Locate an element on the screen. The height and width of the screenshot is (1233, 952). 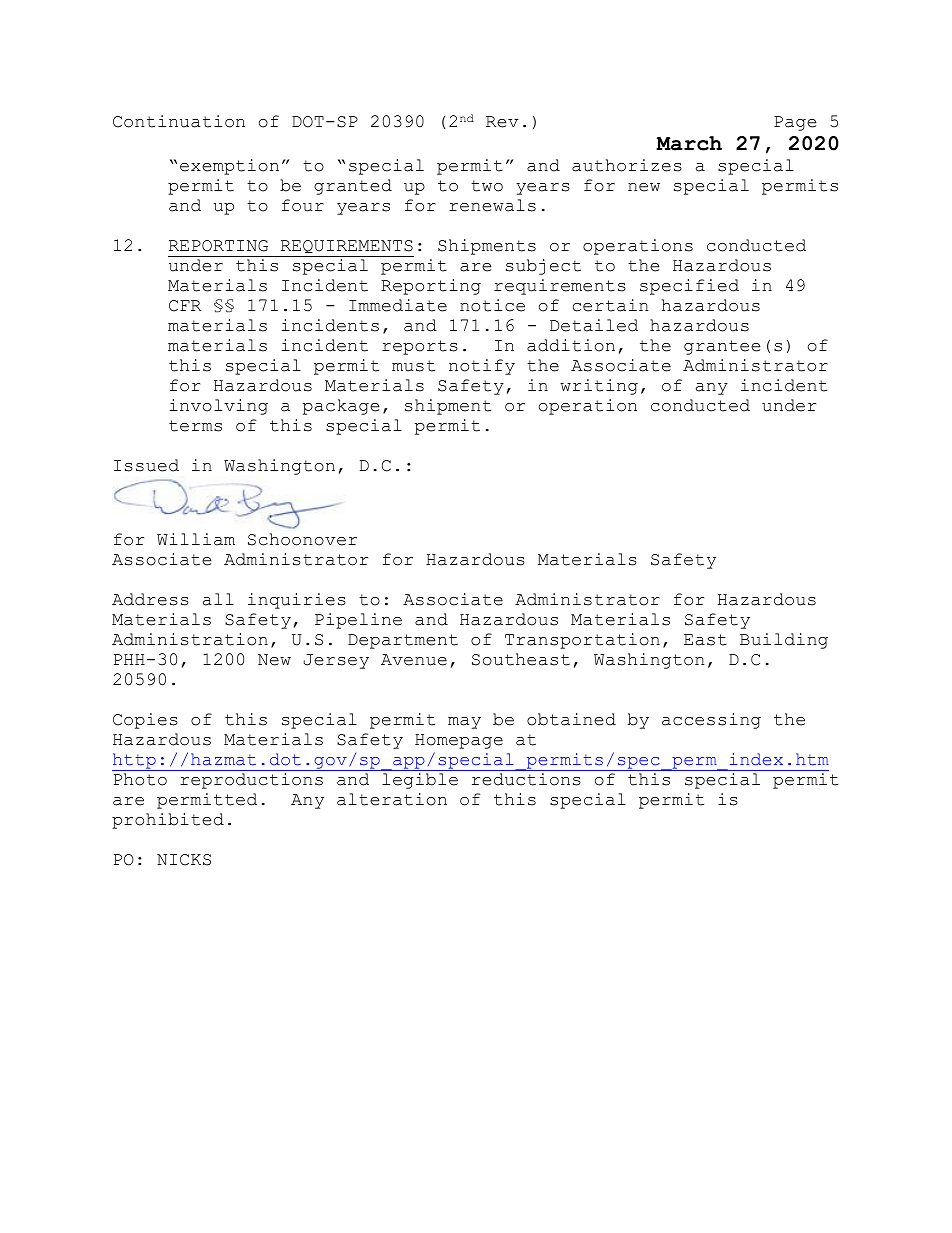
exemption is located at coordinates (229, 167).
